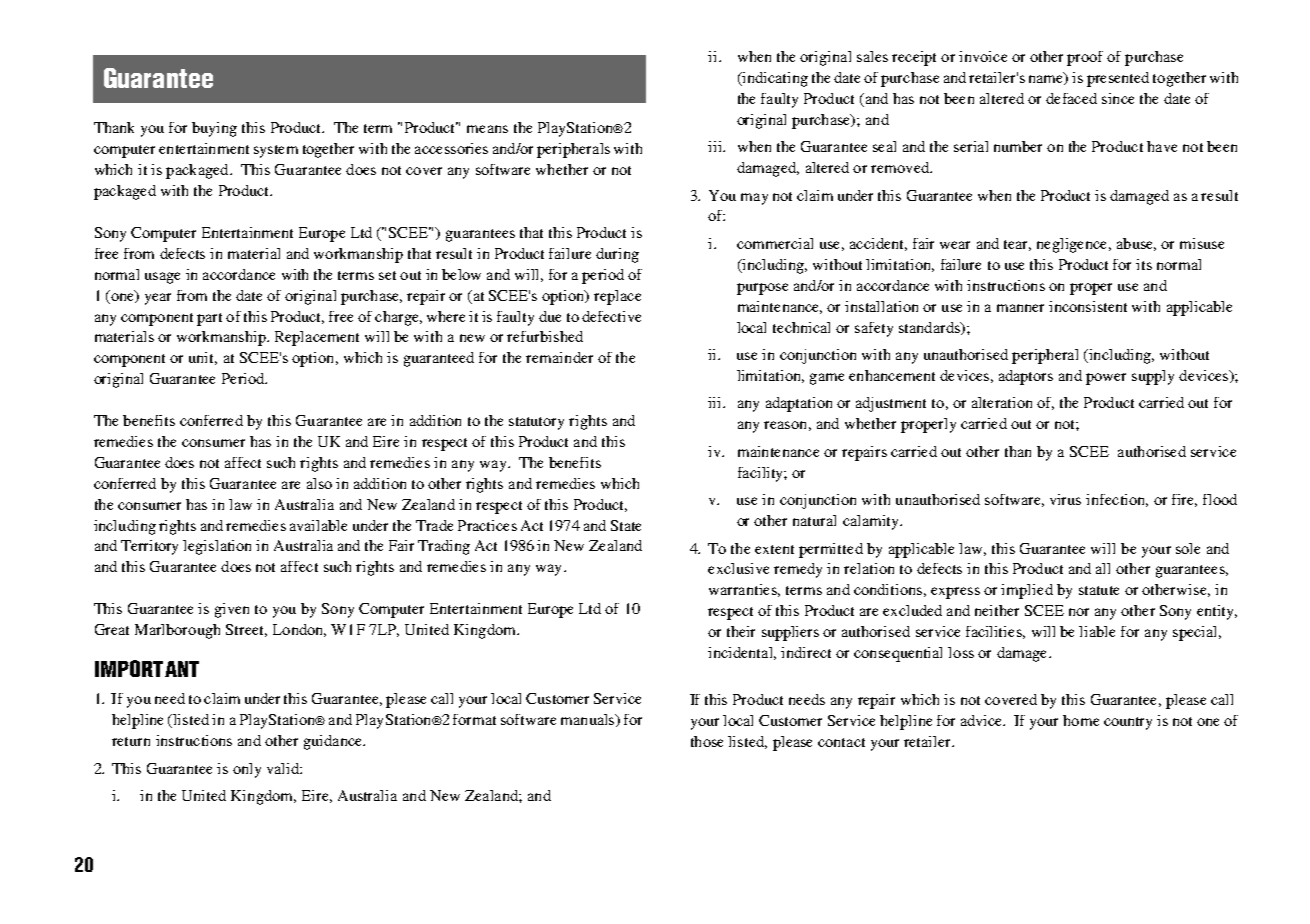 The height and width of the document is (924, 1310). I want to click on buying, so click(214, 129).
